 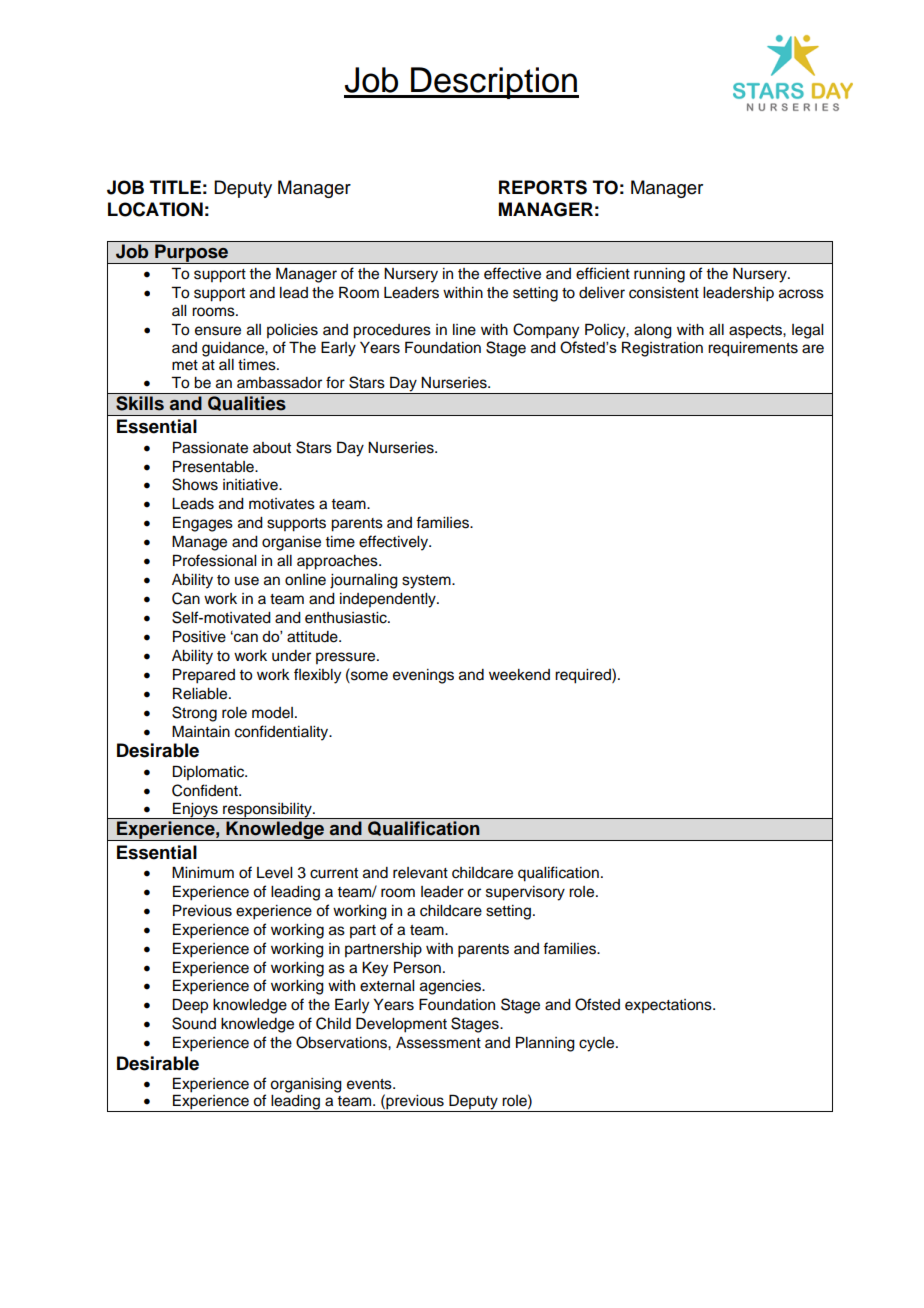 What do you see at coordinates (584, 676) in the screenshot?
I see `required` at bounding box center [584, 676].
